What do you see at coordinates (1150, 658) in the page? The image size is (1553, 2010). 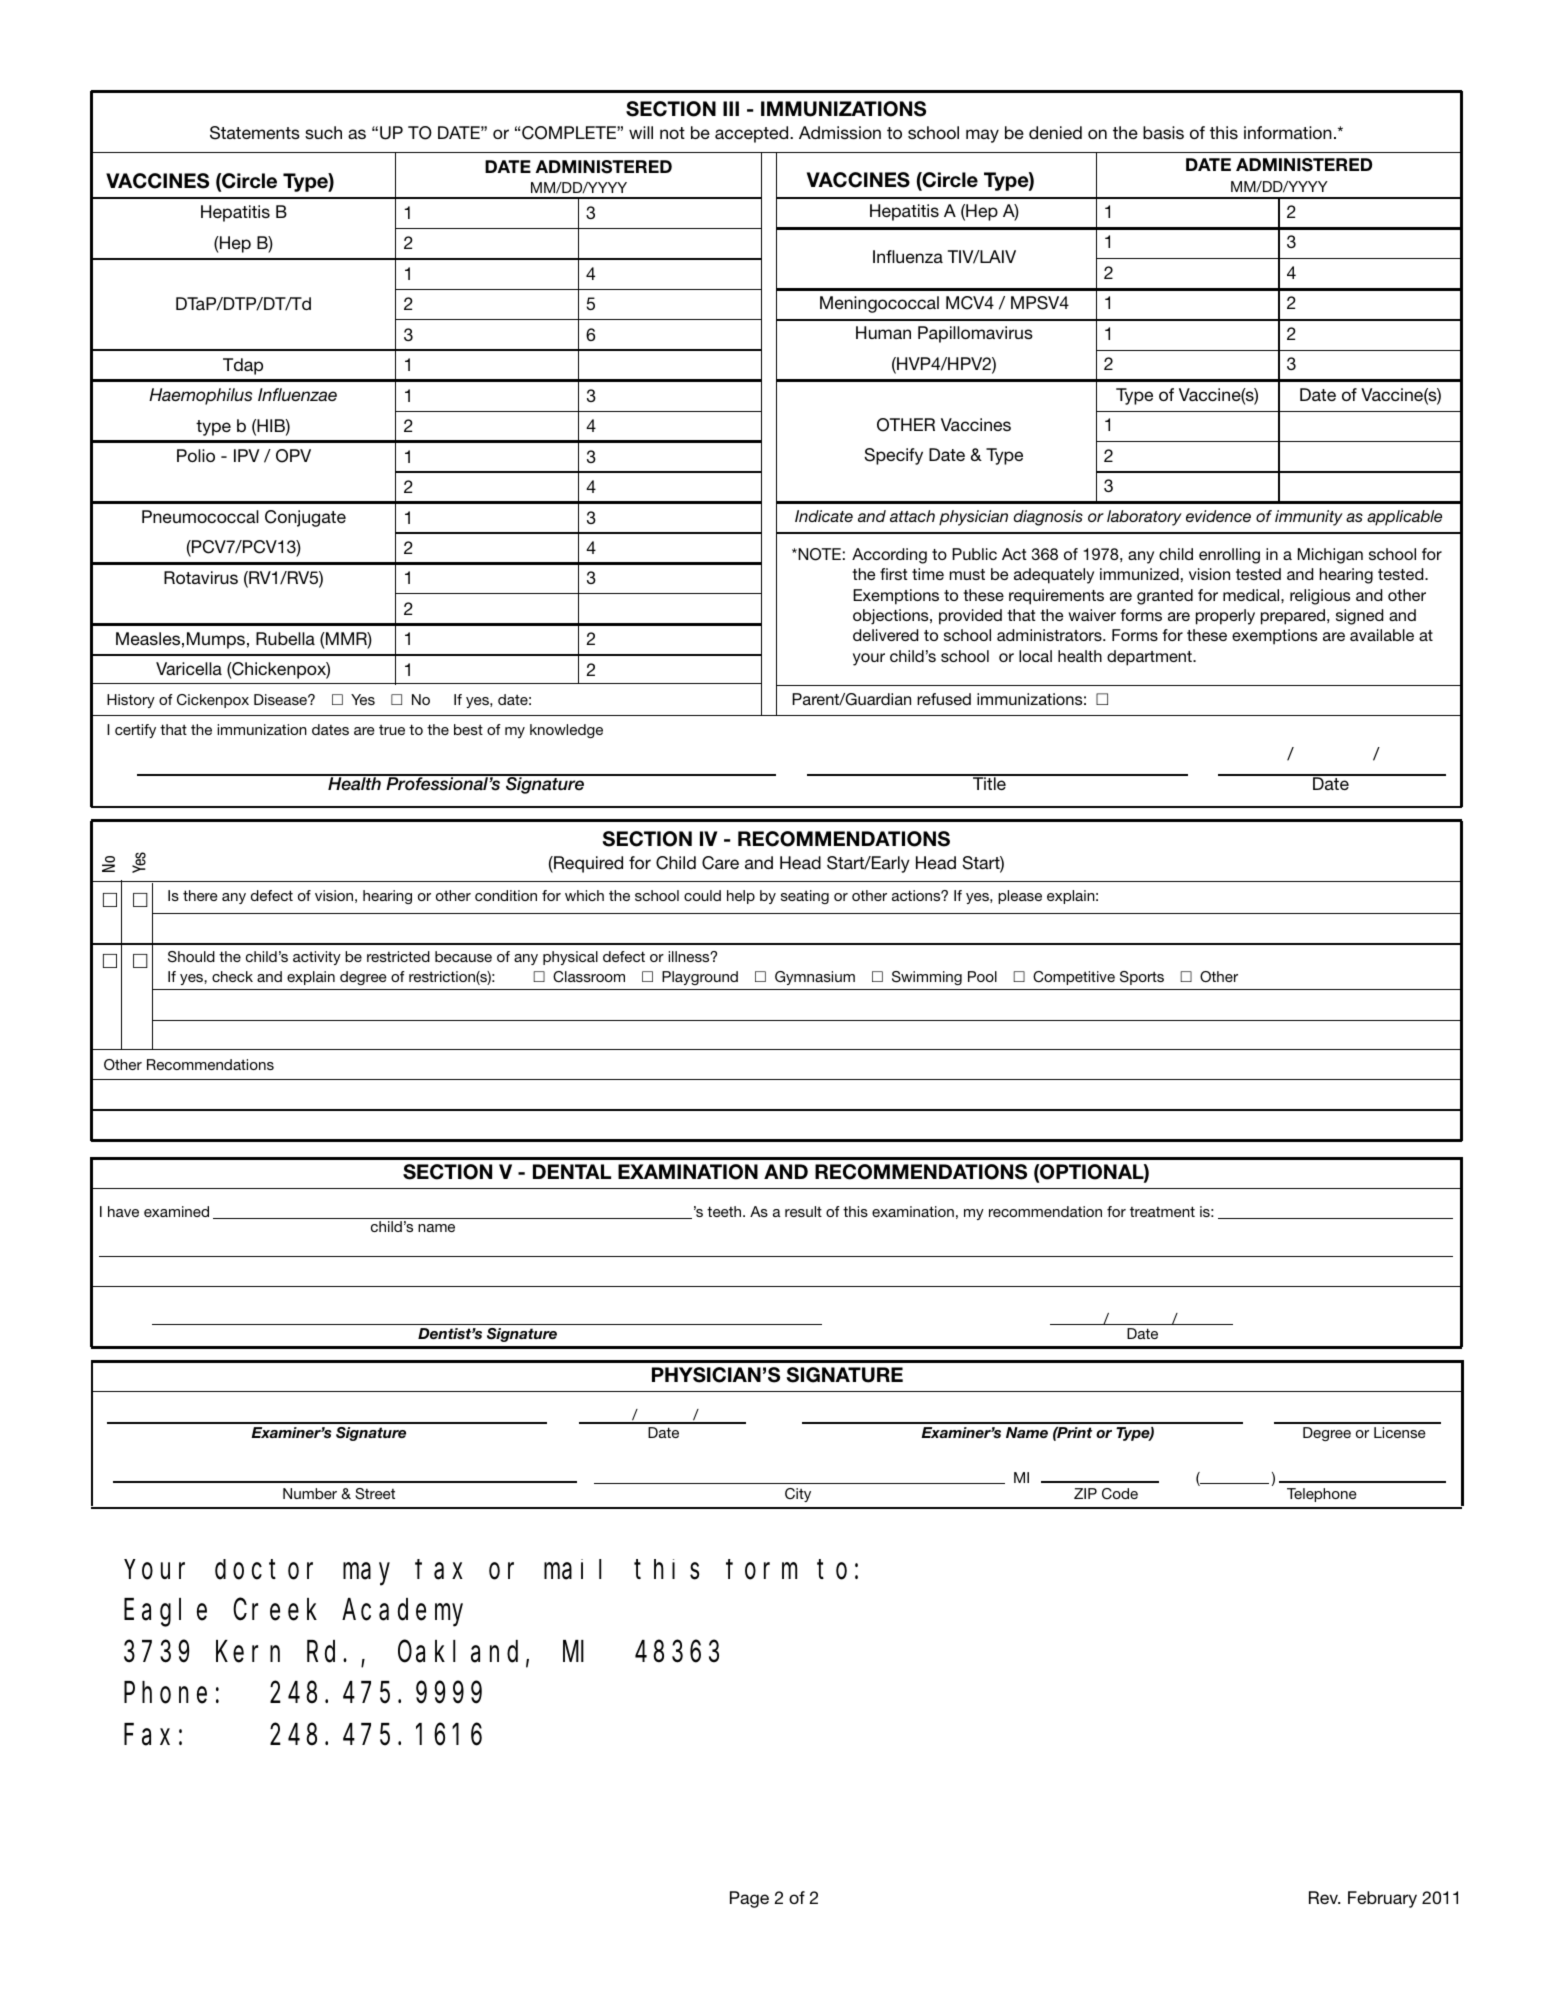 I see `department` at bounding box center [1150, 658].
